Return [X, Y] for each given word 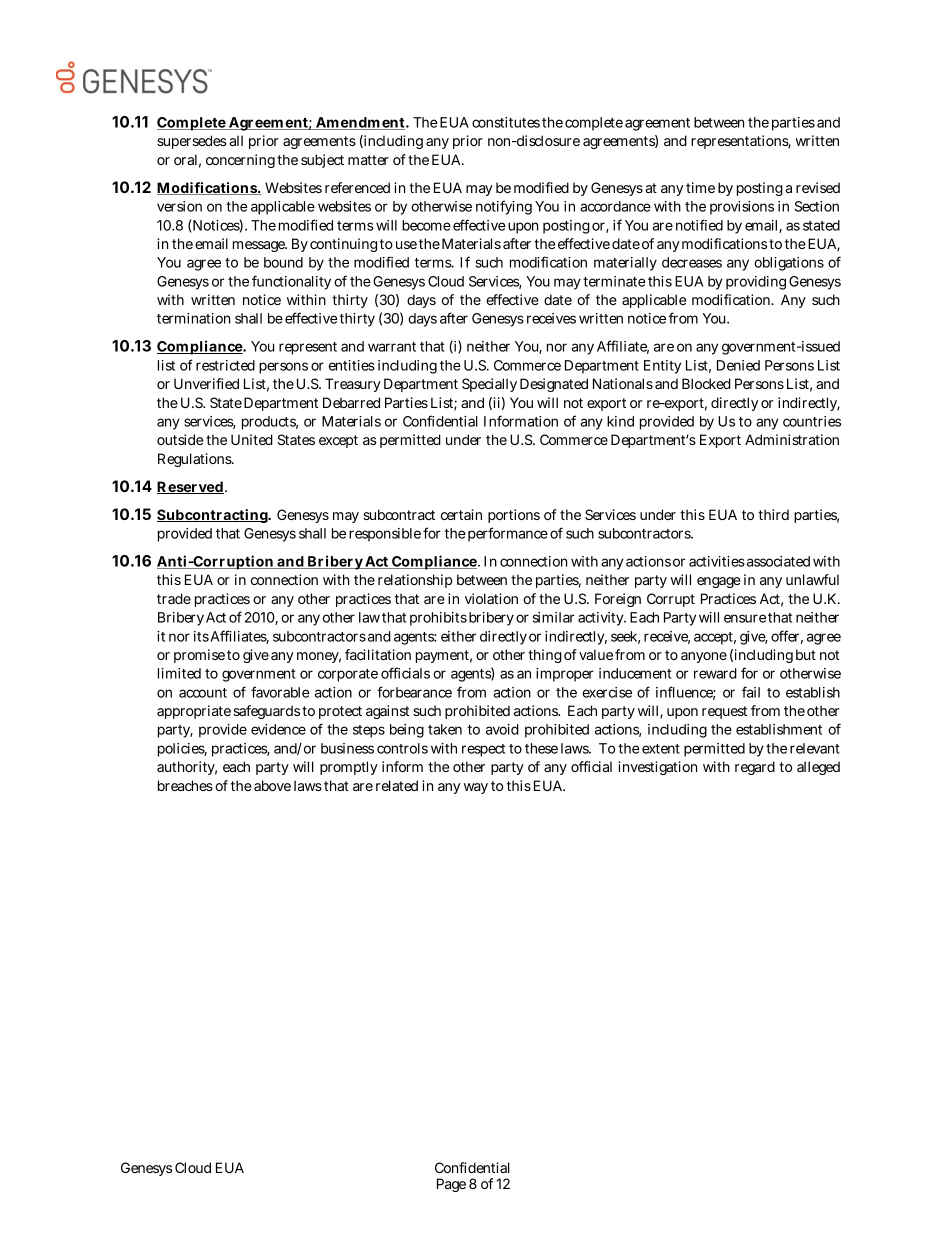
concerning [240, 161]
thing [545, 656]
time [700, 187]
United [252, 439]
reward [715, 673]
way [476, 788]
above [272, 785]
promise [199, 656]
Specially [489, 385]
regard [755, 768]
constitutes [506, 122]
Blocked [706, 383]
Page [451, 1185]
